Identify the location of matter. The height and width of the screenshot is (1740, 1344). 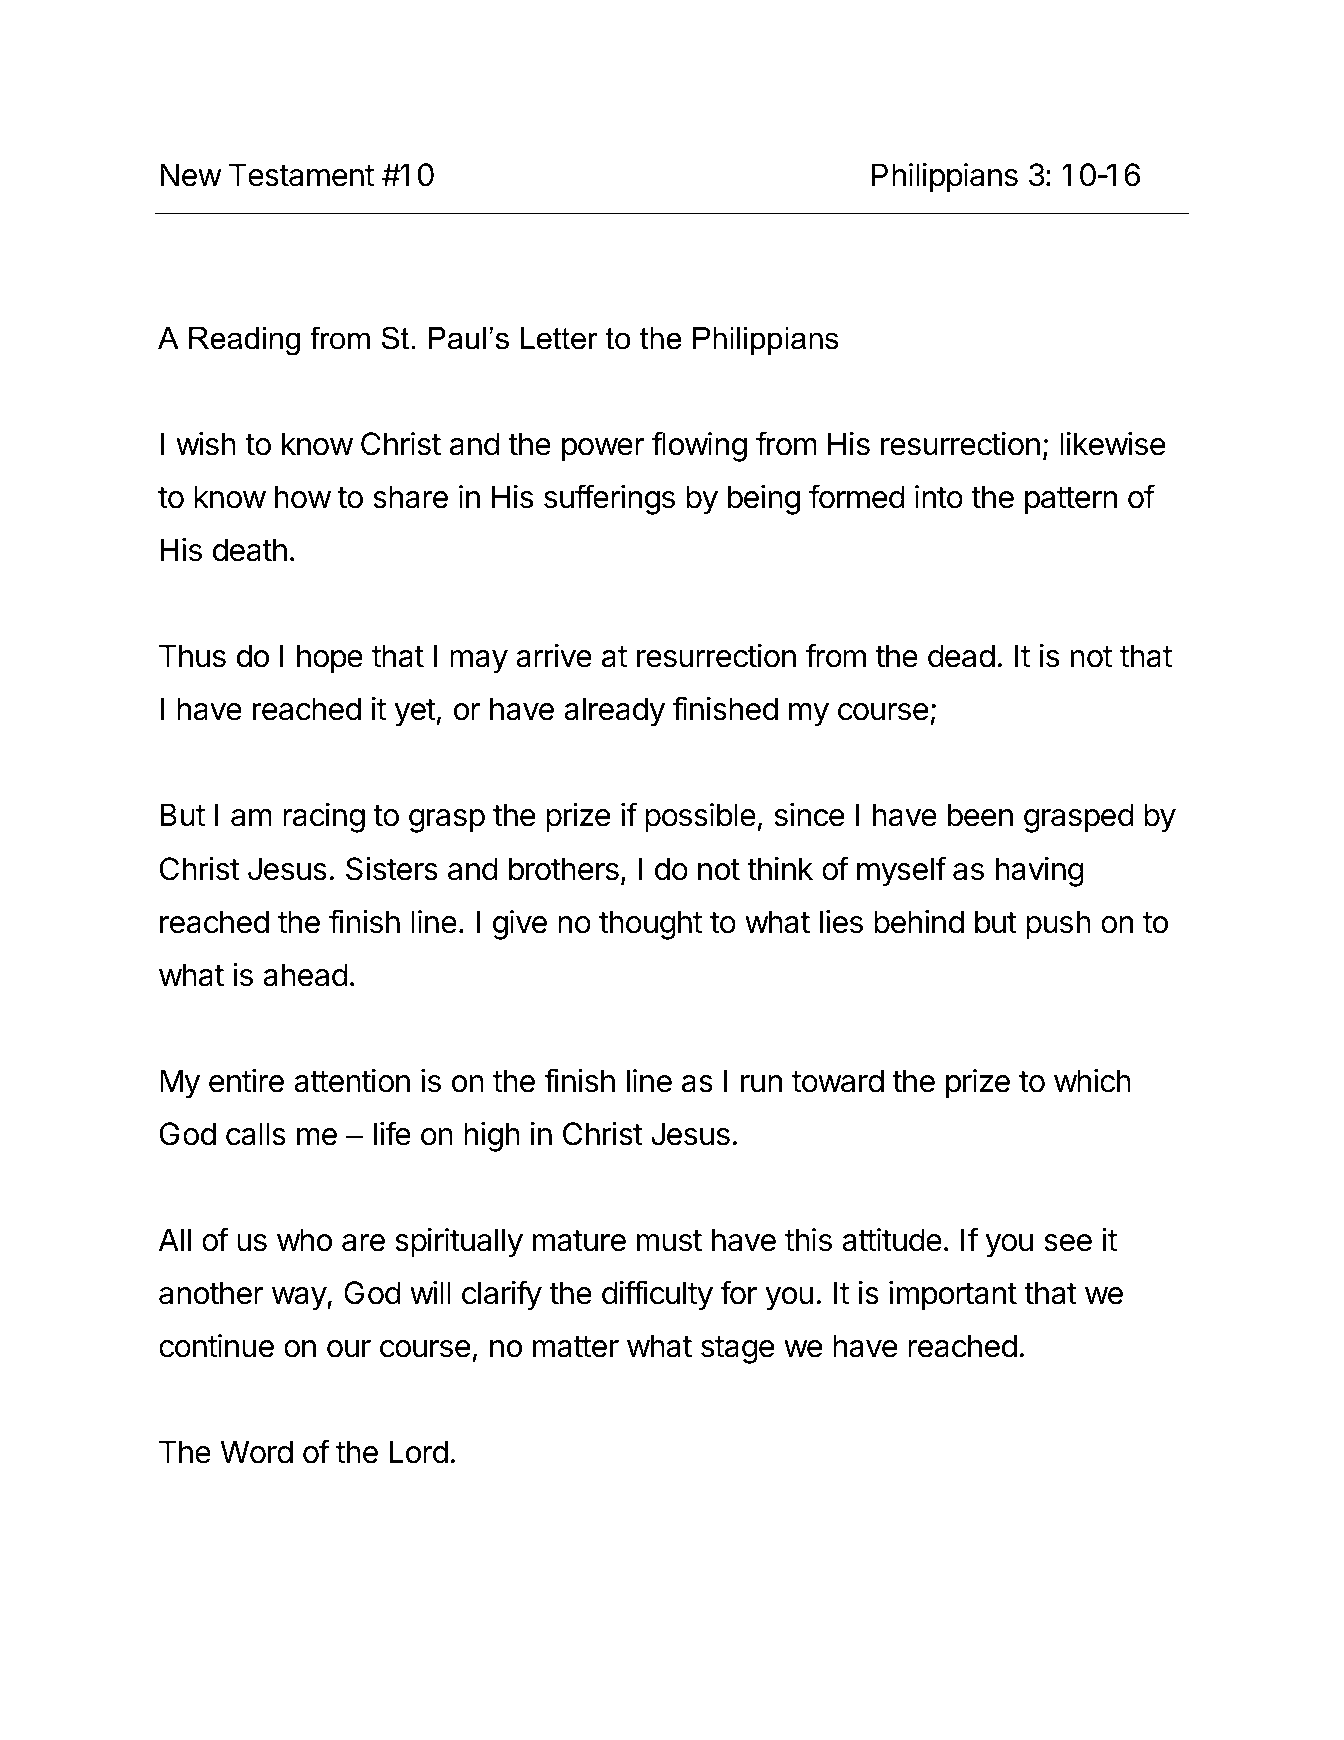
(576, 1347).
